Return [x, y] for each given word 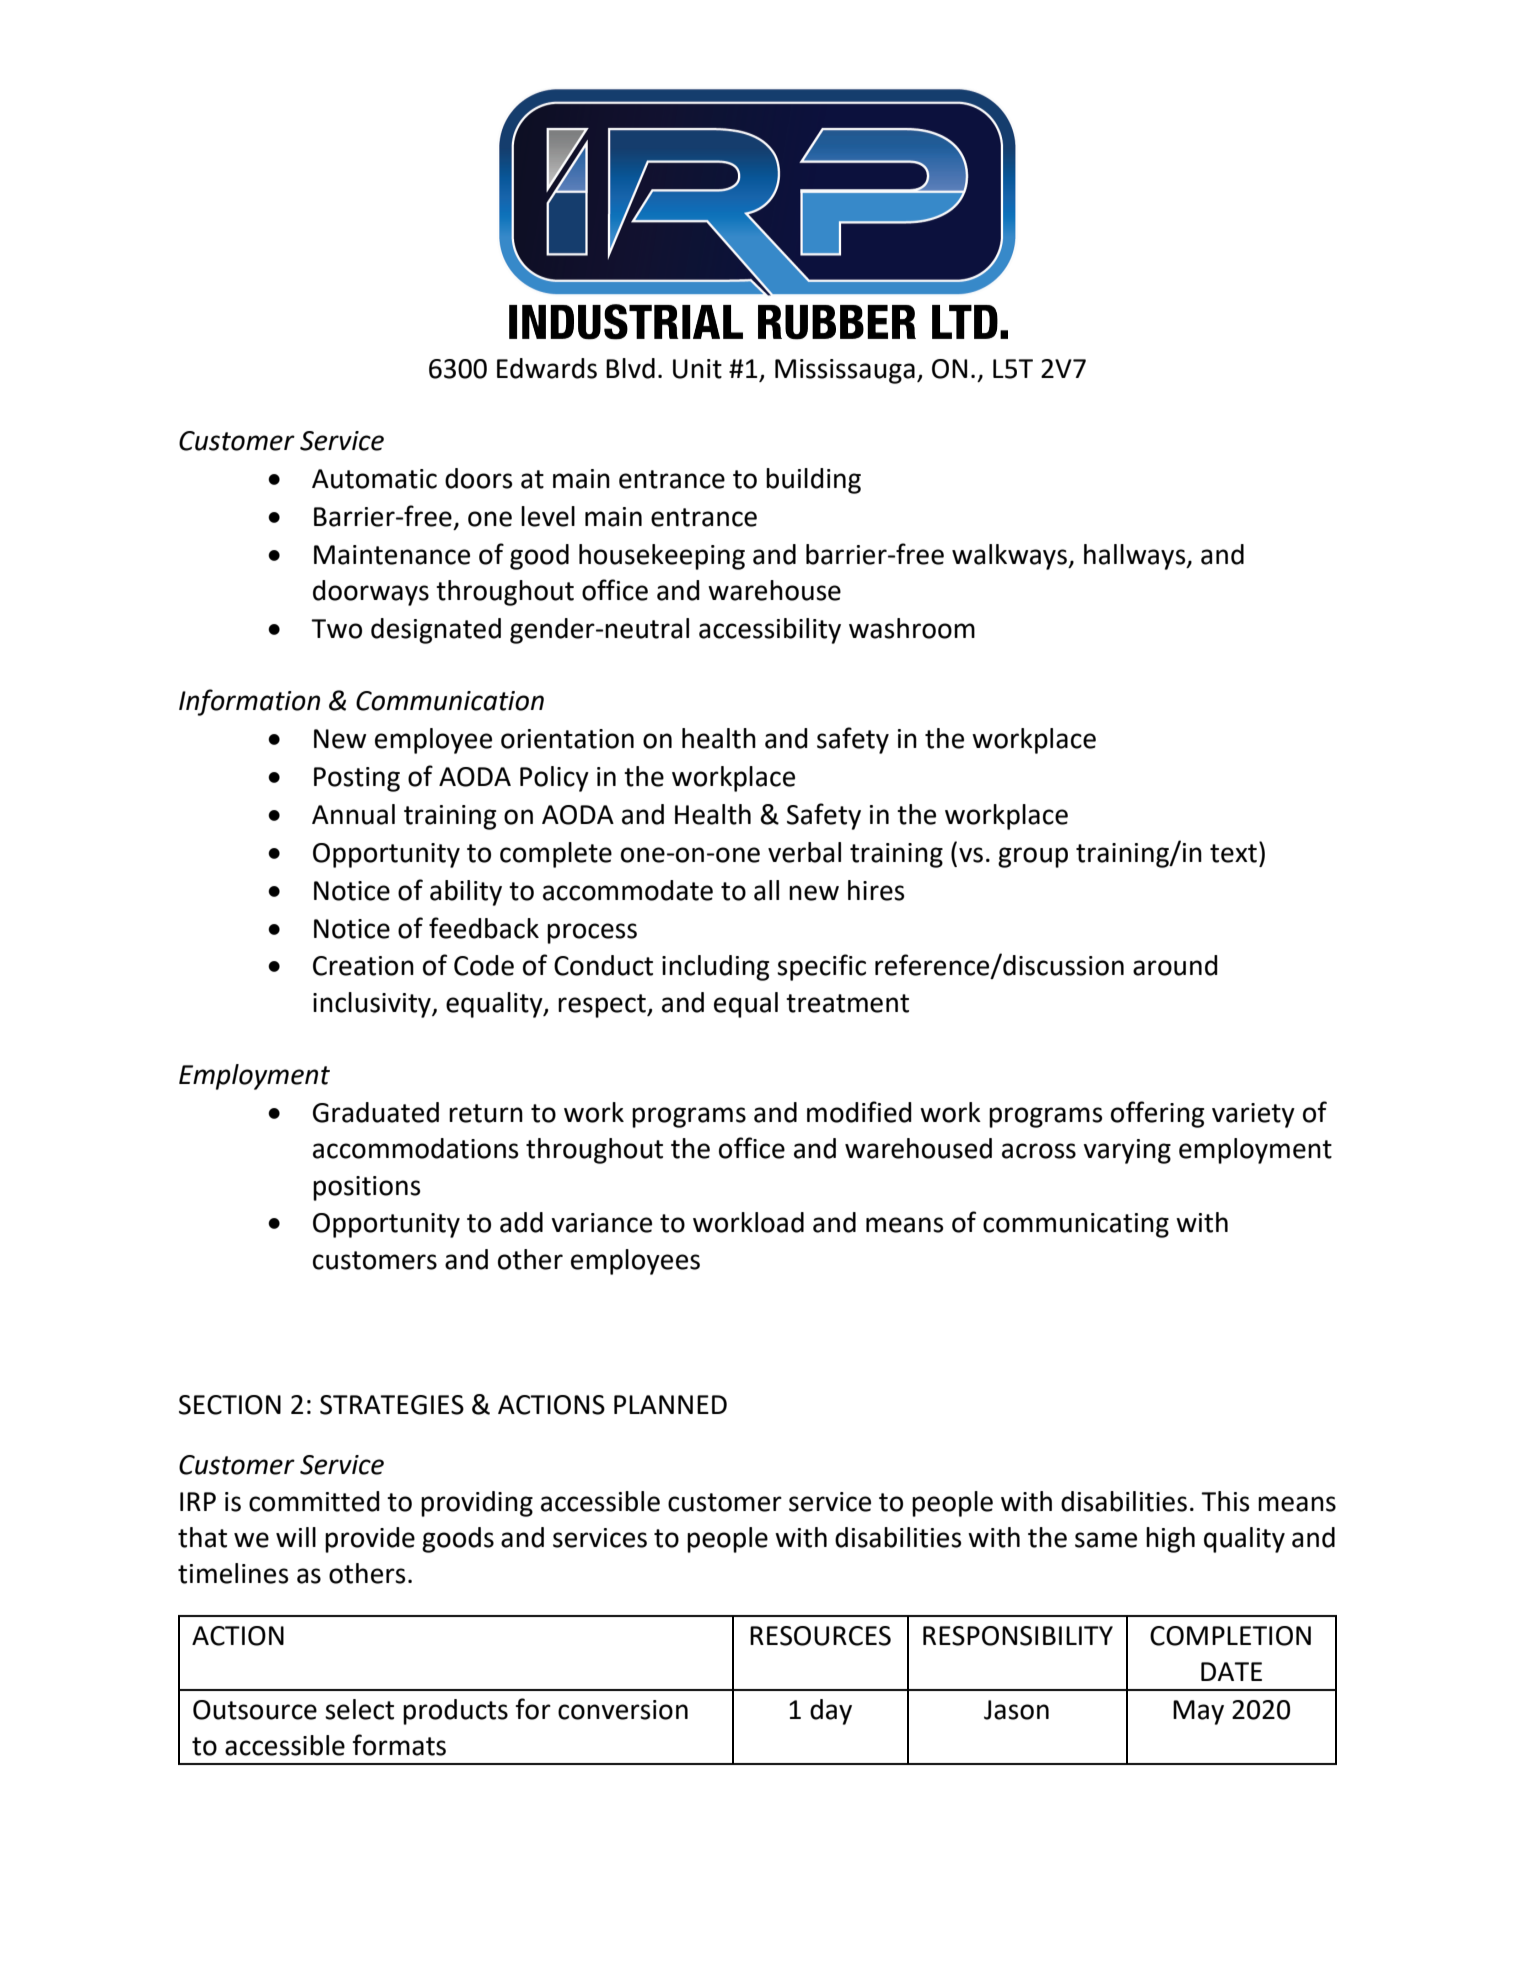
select [359, 1709]
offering [1157, 1114]
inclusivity [373, 1005]
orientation [567, 739]
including [715, 968]
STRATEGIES [392, 1405]
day [831, 1712]
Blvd [630, 368]
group [1033, 857]
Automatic [374, 479]
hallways [1136, 557]
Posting [357, 779]
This [1225, 1501]
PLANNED [670, 1404]
